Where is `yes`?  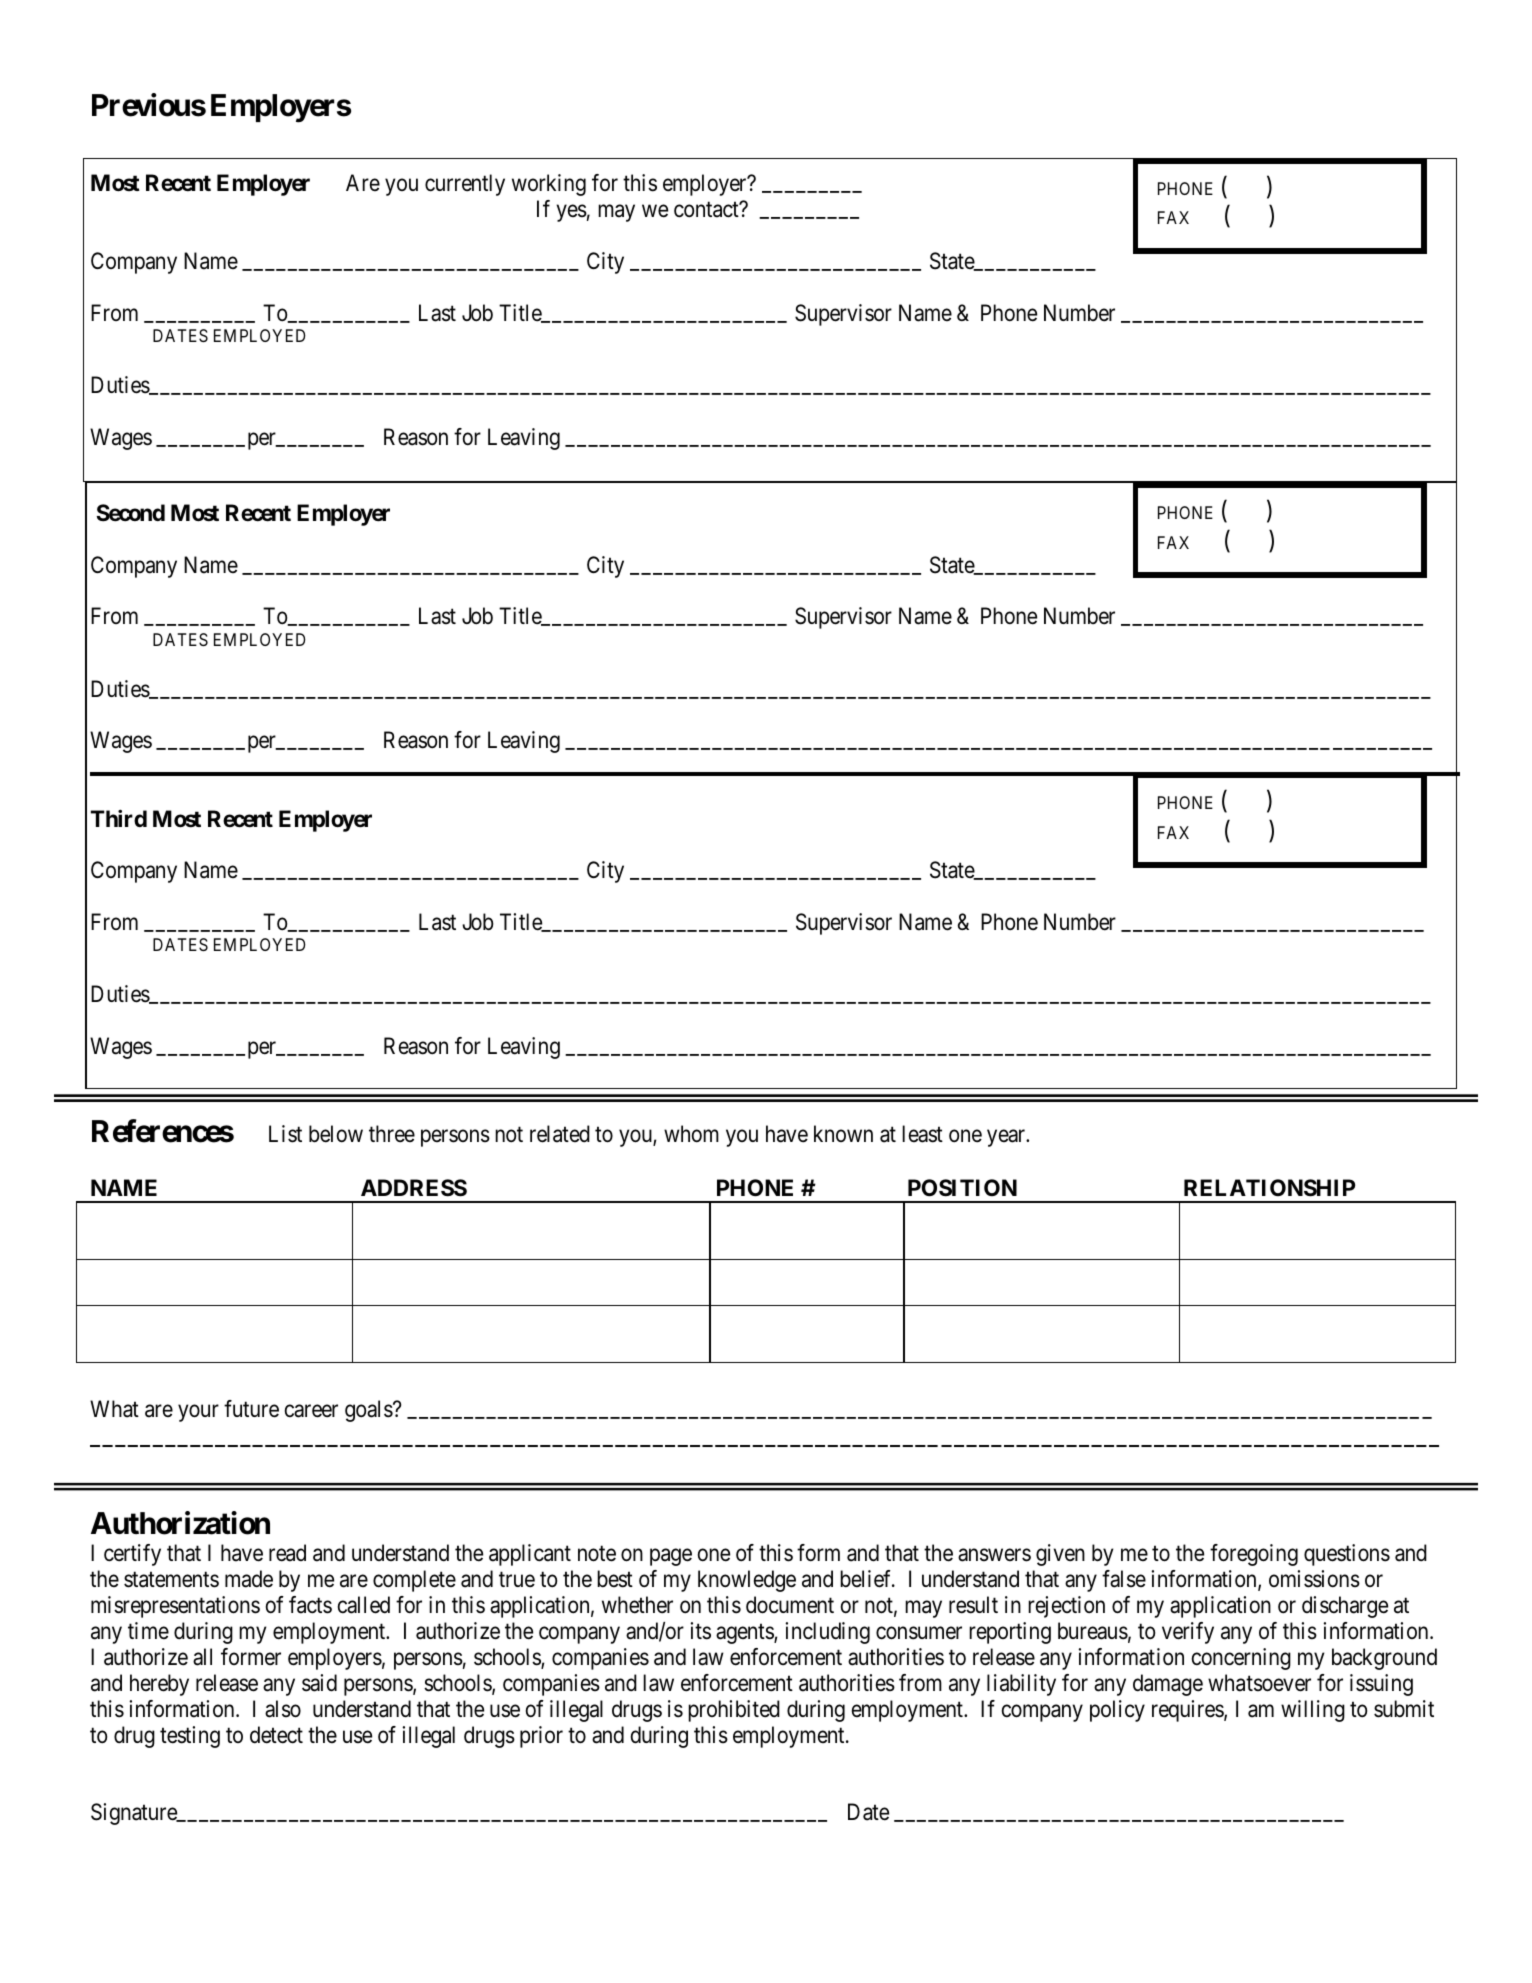 yes is located at coordinates (571, 213).
